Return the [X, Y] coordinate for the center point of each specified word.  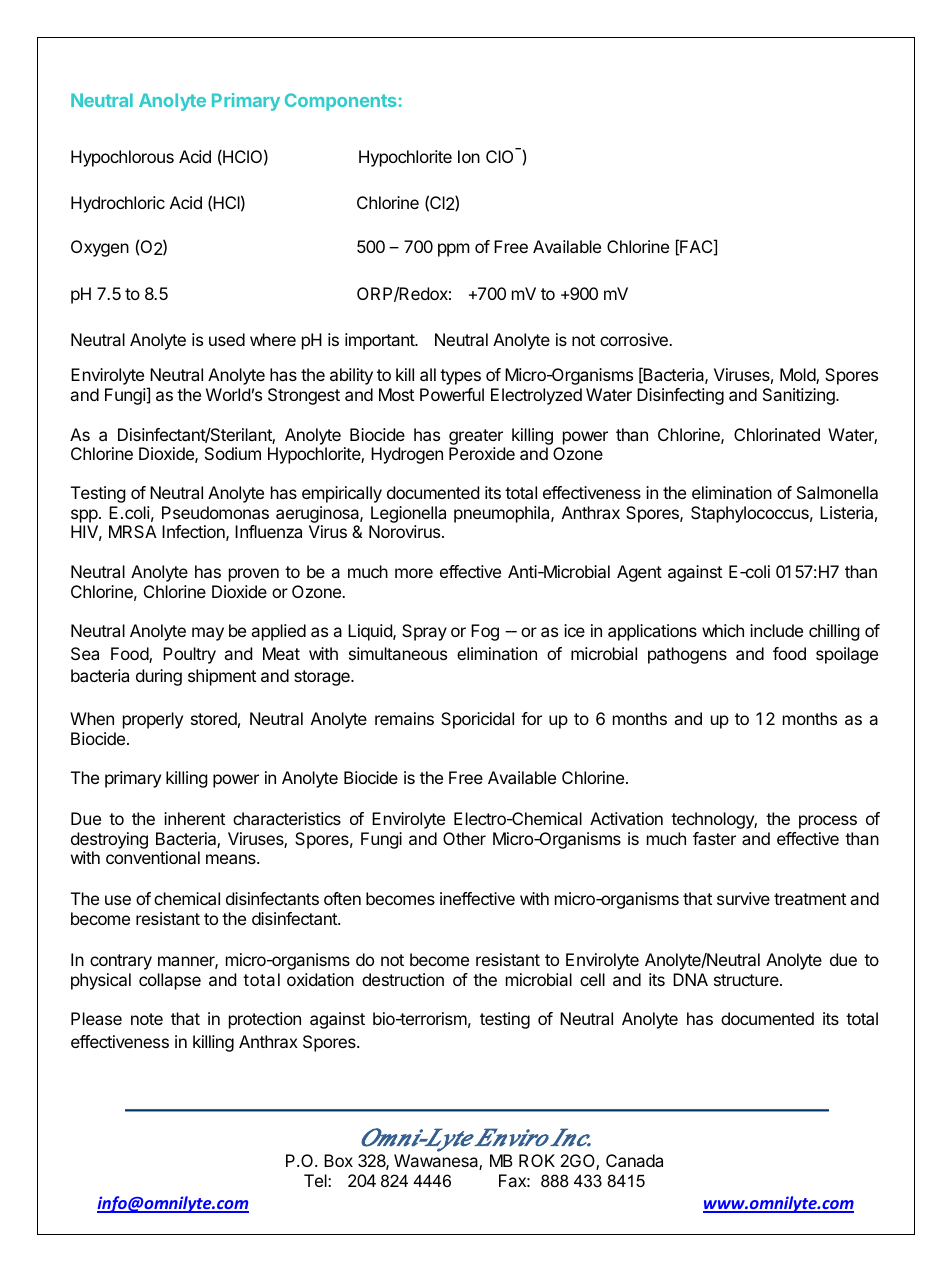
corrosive [635, 339]
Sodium [233, 453]
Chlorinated [777, 434]
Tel [316, 1180]
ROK [537, 1160]
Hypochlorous [122, 158]
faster [714, 838]
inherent [194, 818]
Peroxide [482, 453]
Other [464, 838]
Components [340, 102]
